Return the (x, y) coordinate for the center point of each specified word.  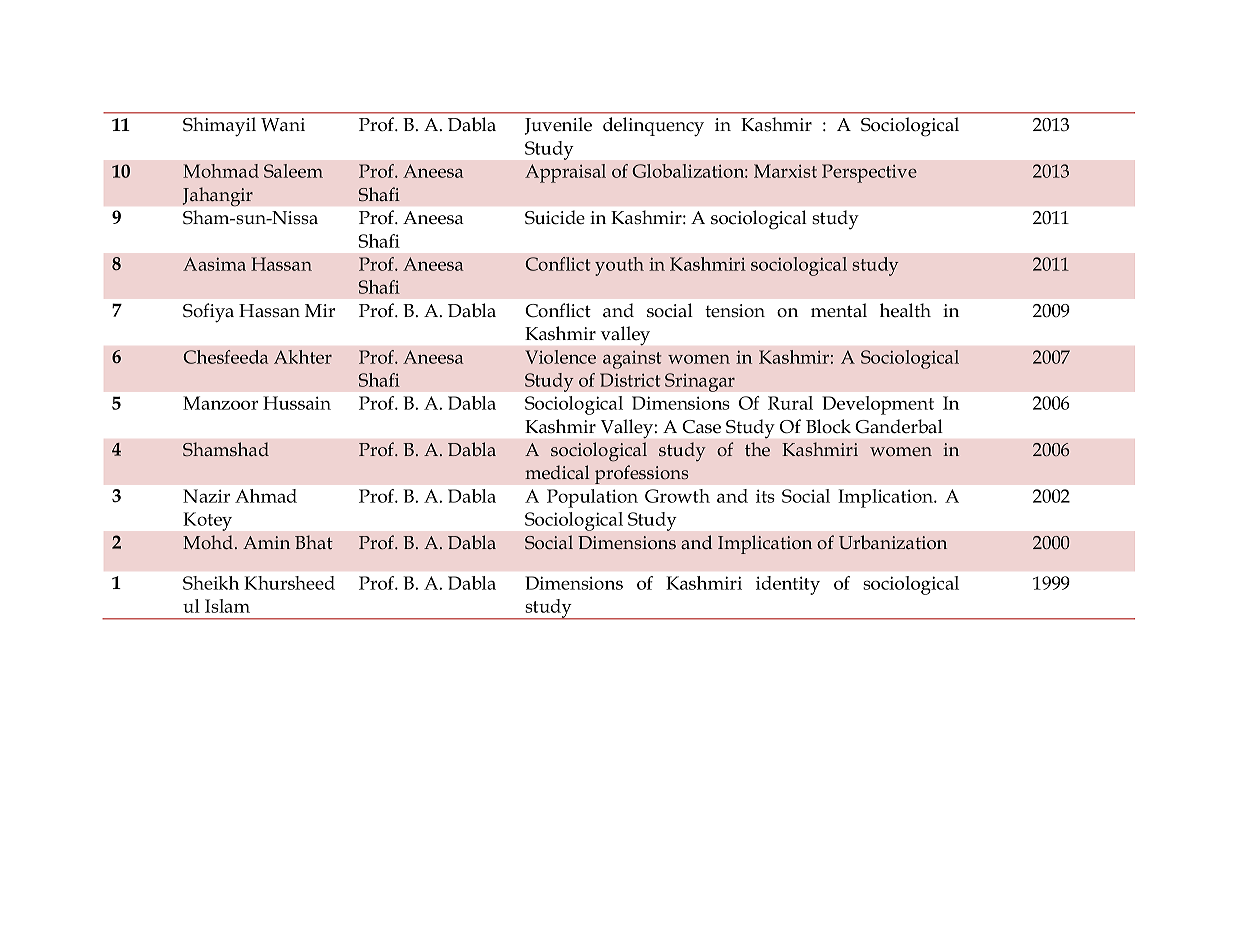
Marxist (785, 171)
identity (788, 585)
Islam (227, 606)
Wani (283, 125)
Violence (560, 357)
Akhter (303, 357)
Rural (790, 403)
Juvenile (558, 126)
